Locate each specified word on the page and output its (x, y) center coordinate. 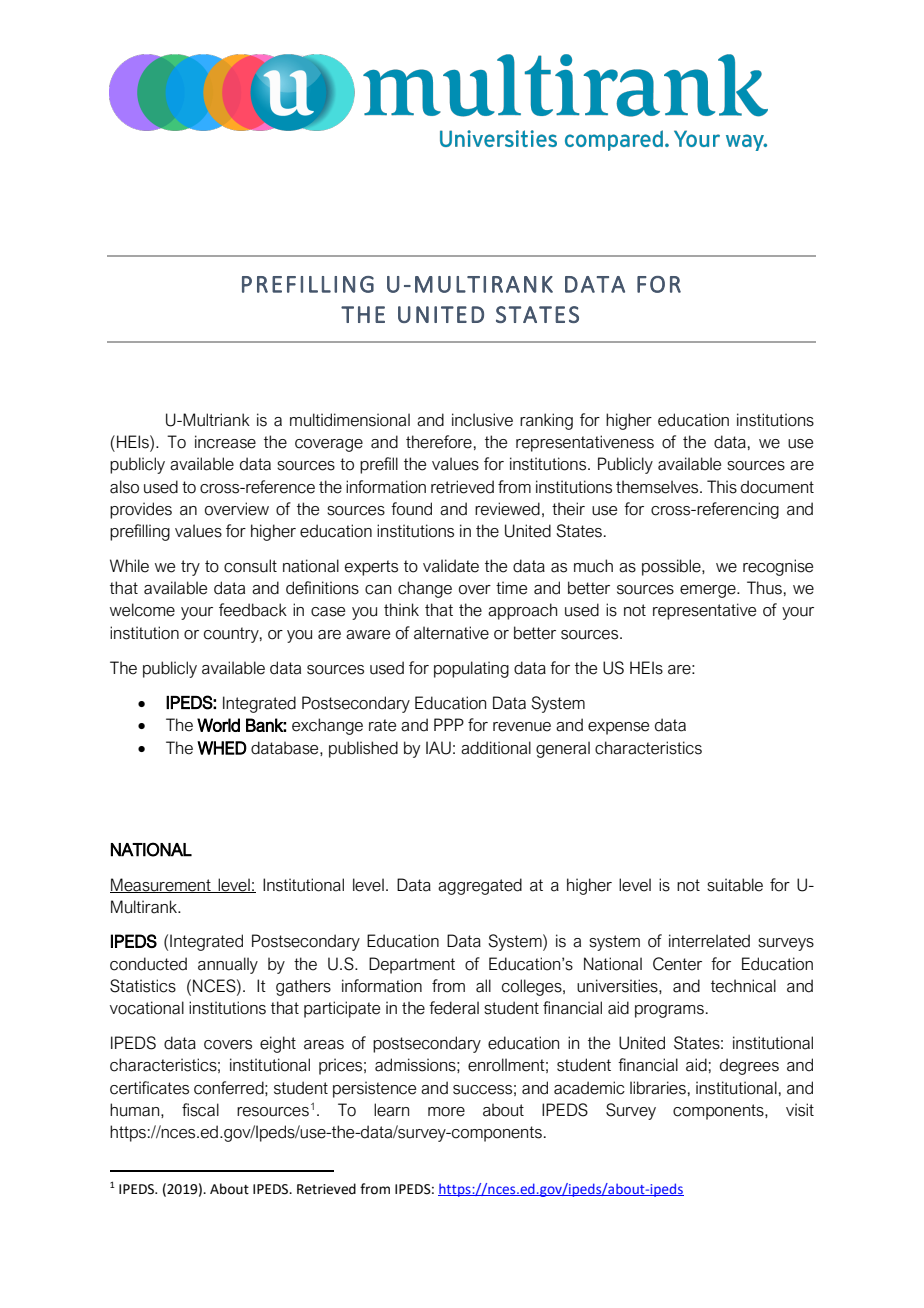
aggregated (480, 886)
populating (471, 669)
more (446, 1112)
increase (225, 442)
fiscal (200, 1110)
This (722, 487)
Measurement (161, 885)
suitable (735, 885)
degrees (749, 1066)
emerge (709, 591)
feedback (253, 610)
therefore (439, 442)
